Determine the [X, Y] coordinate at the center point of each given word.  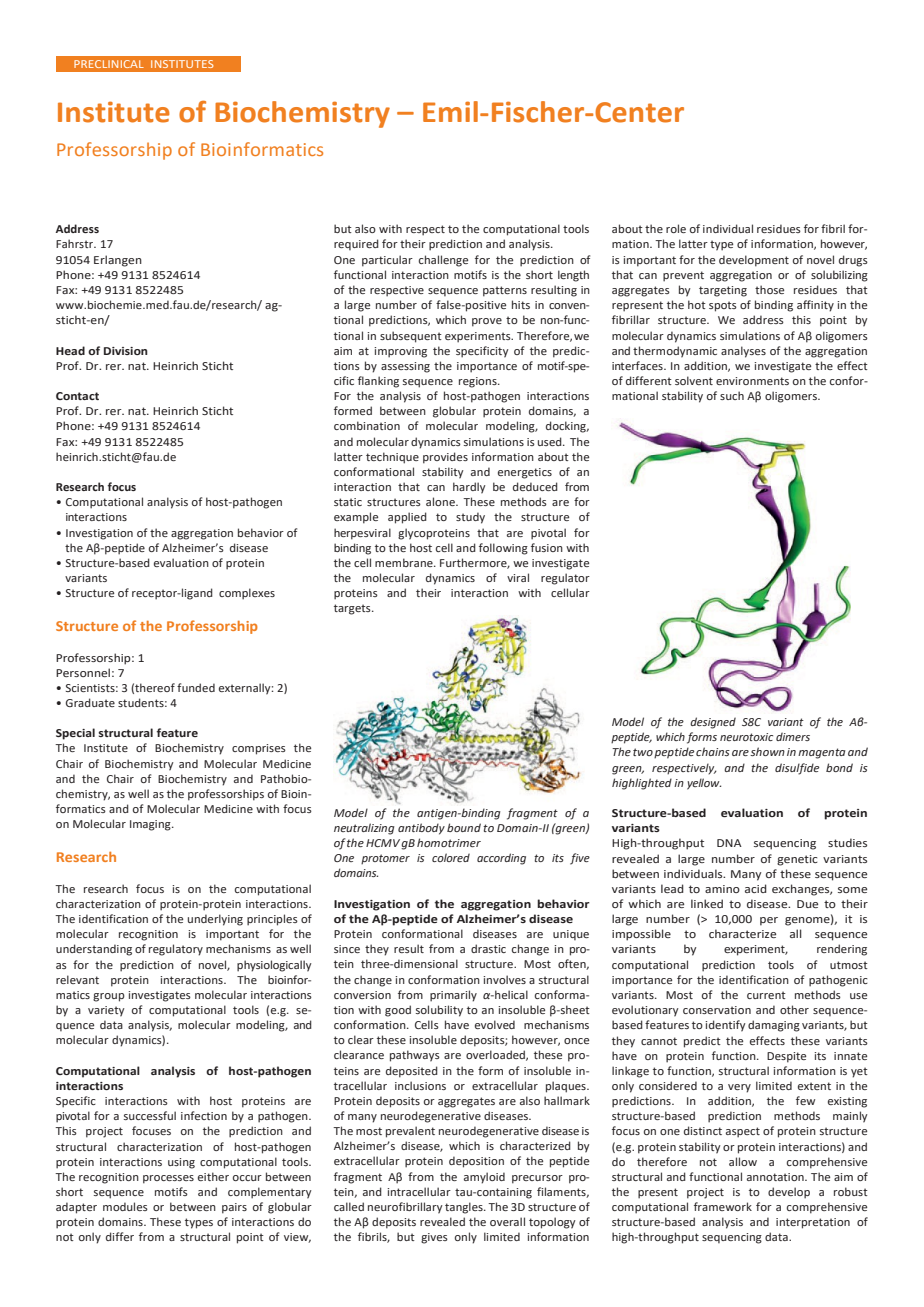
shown [767, 751]
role [676, 228]
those [769, 289]
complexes [247, 594]
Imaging [151, 825]
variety [106, 1011]
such [732, 395]
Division [126, 351]
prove [487, 322]
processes [168, 1179]
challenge [443, 261]
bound [464, 827]
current [766, 995]
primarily [453, 996]
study [470, 518]
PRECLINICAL [109, 64]
